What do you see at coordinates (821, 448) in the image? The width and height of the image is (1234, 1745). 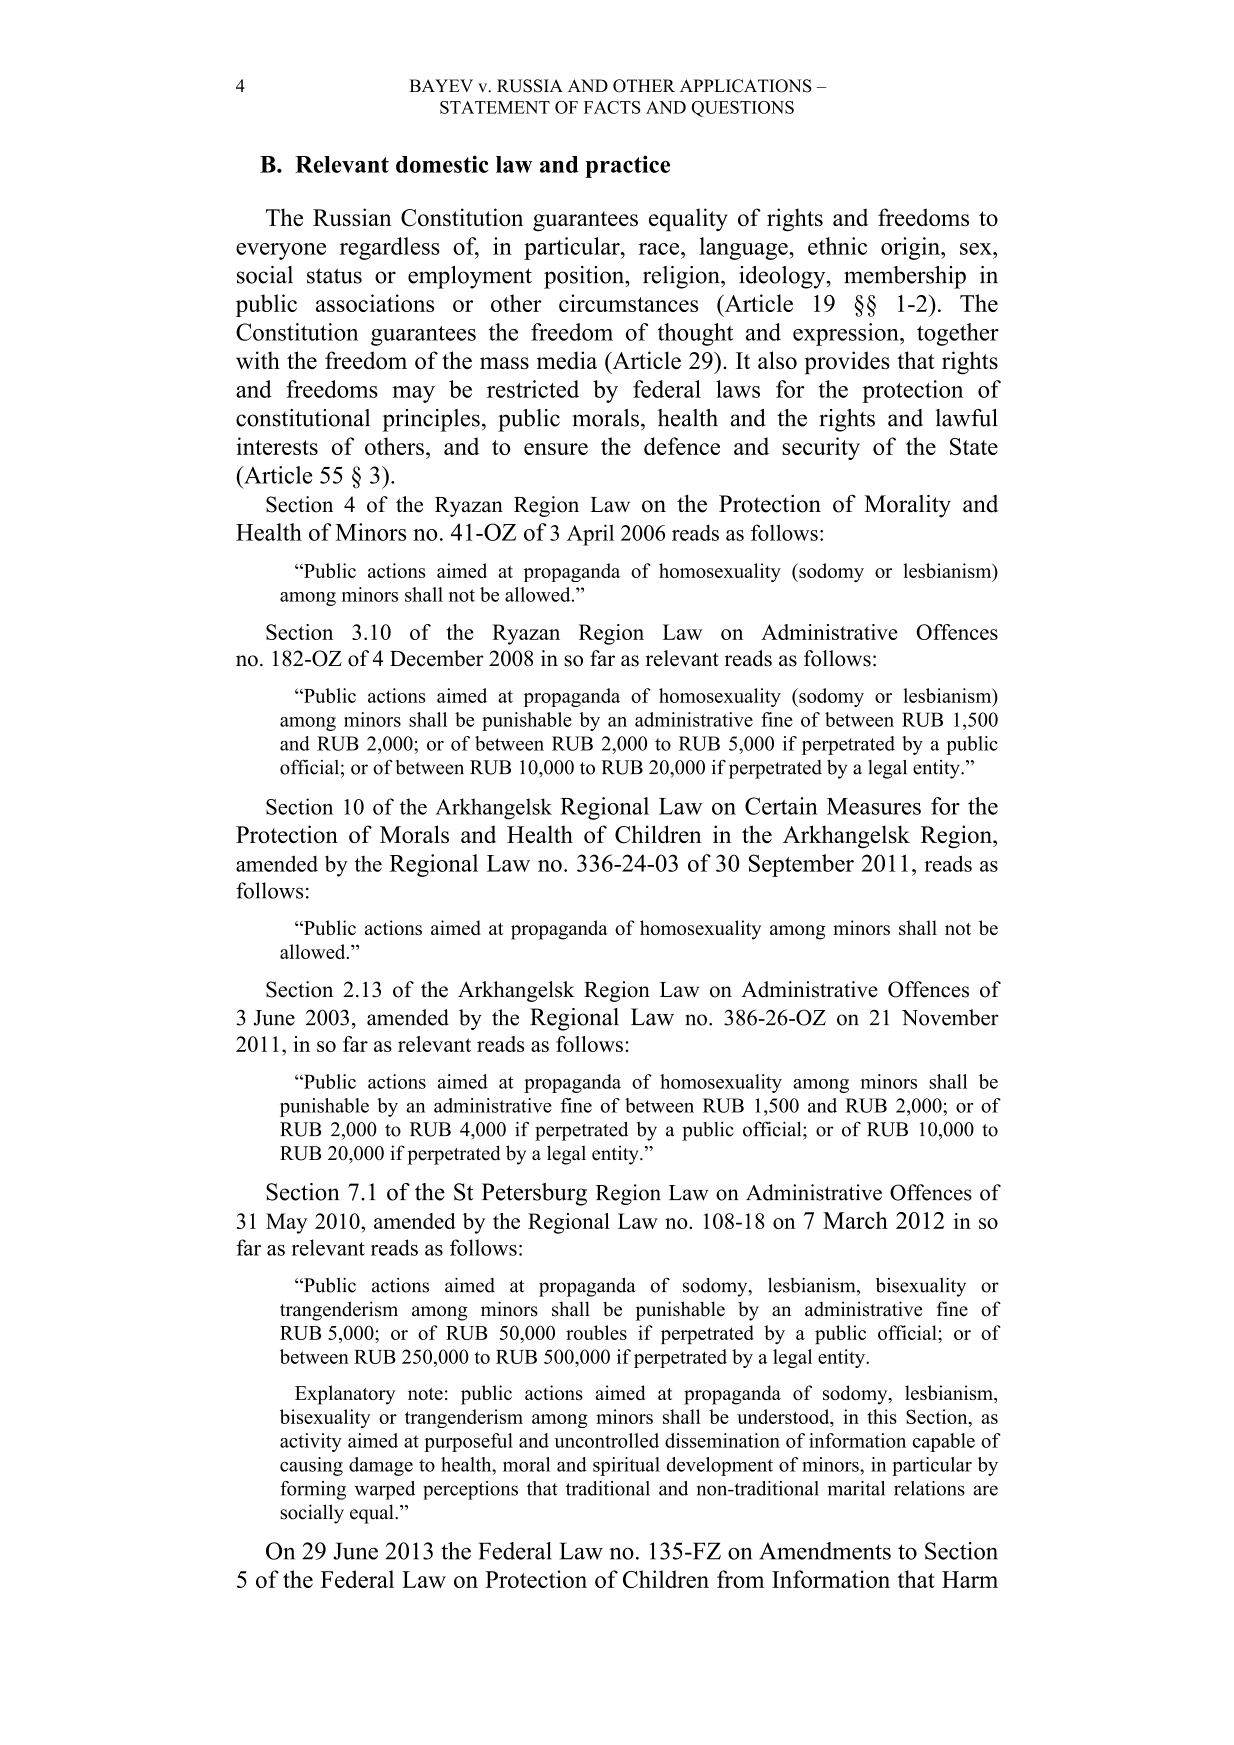 I see `security` at bounding box center [821, 448].
